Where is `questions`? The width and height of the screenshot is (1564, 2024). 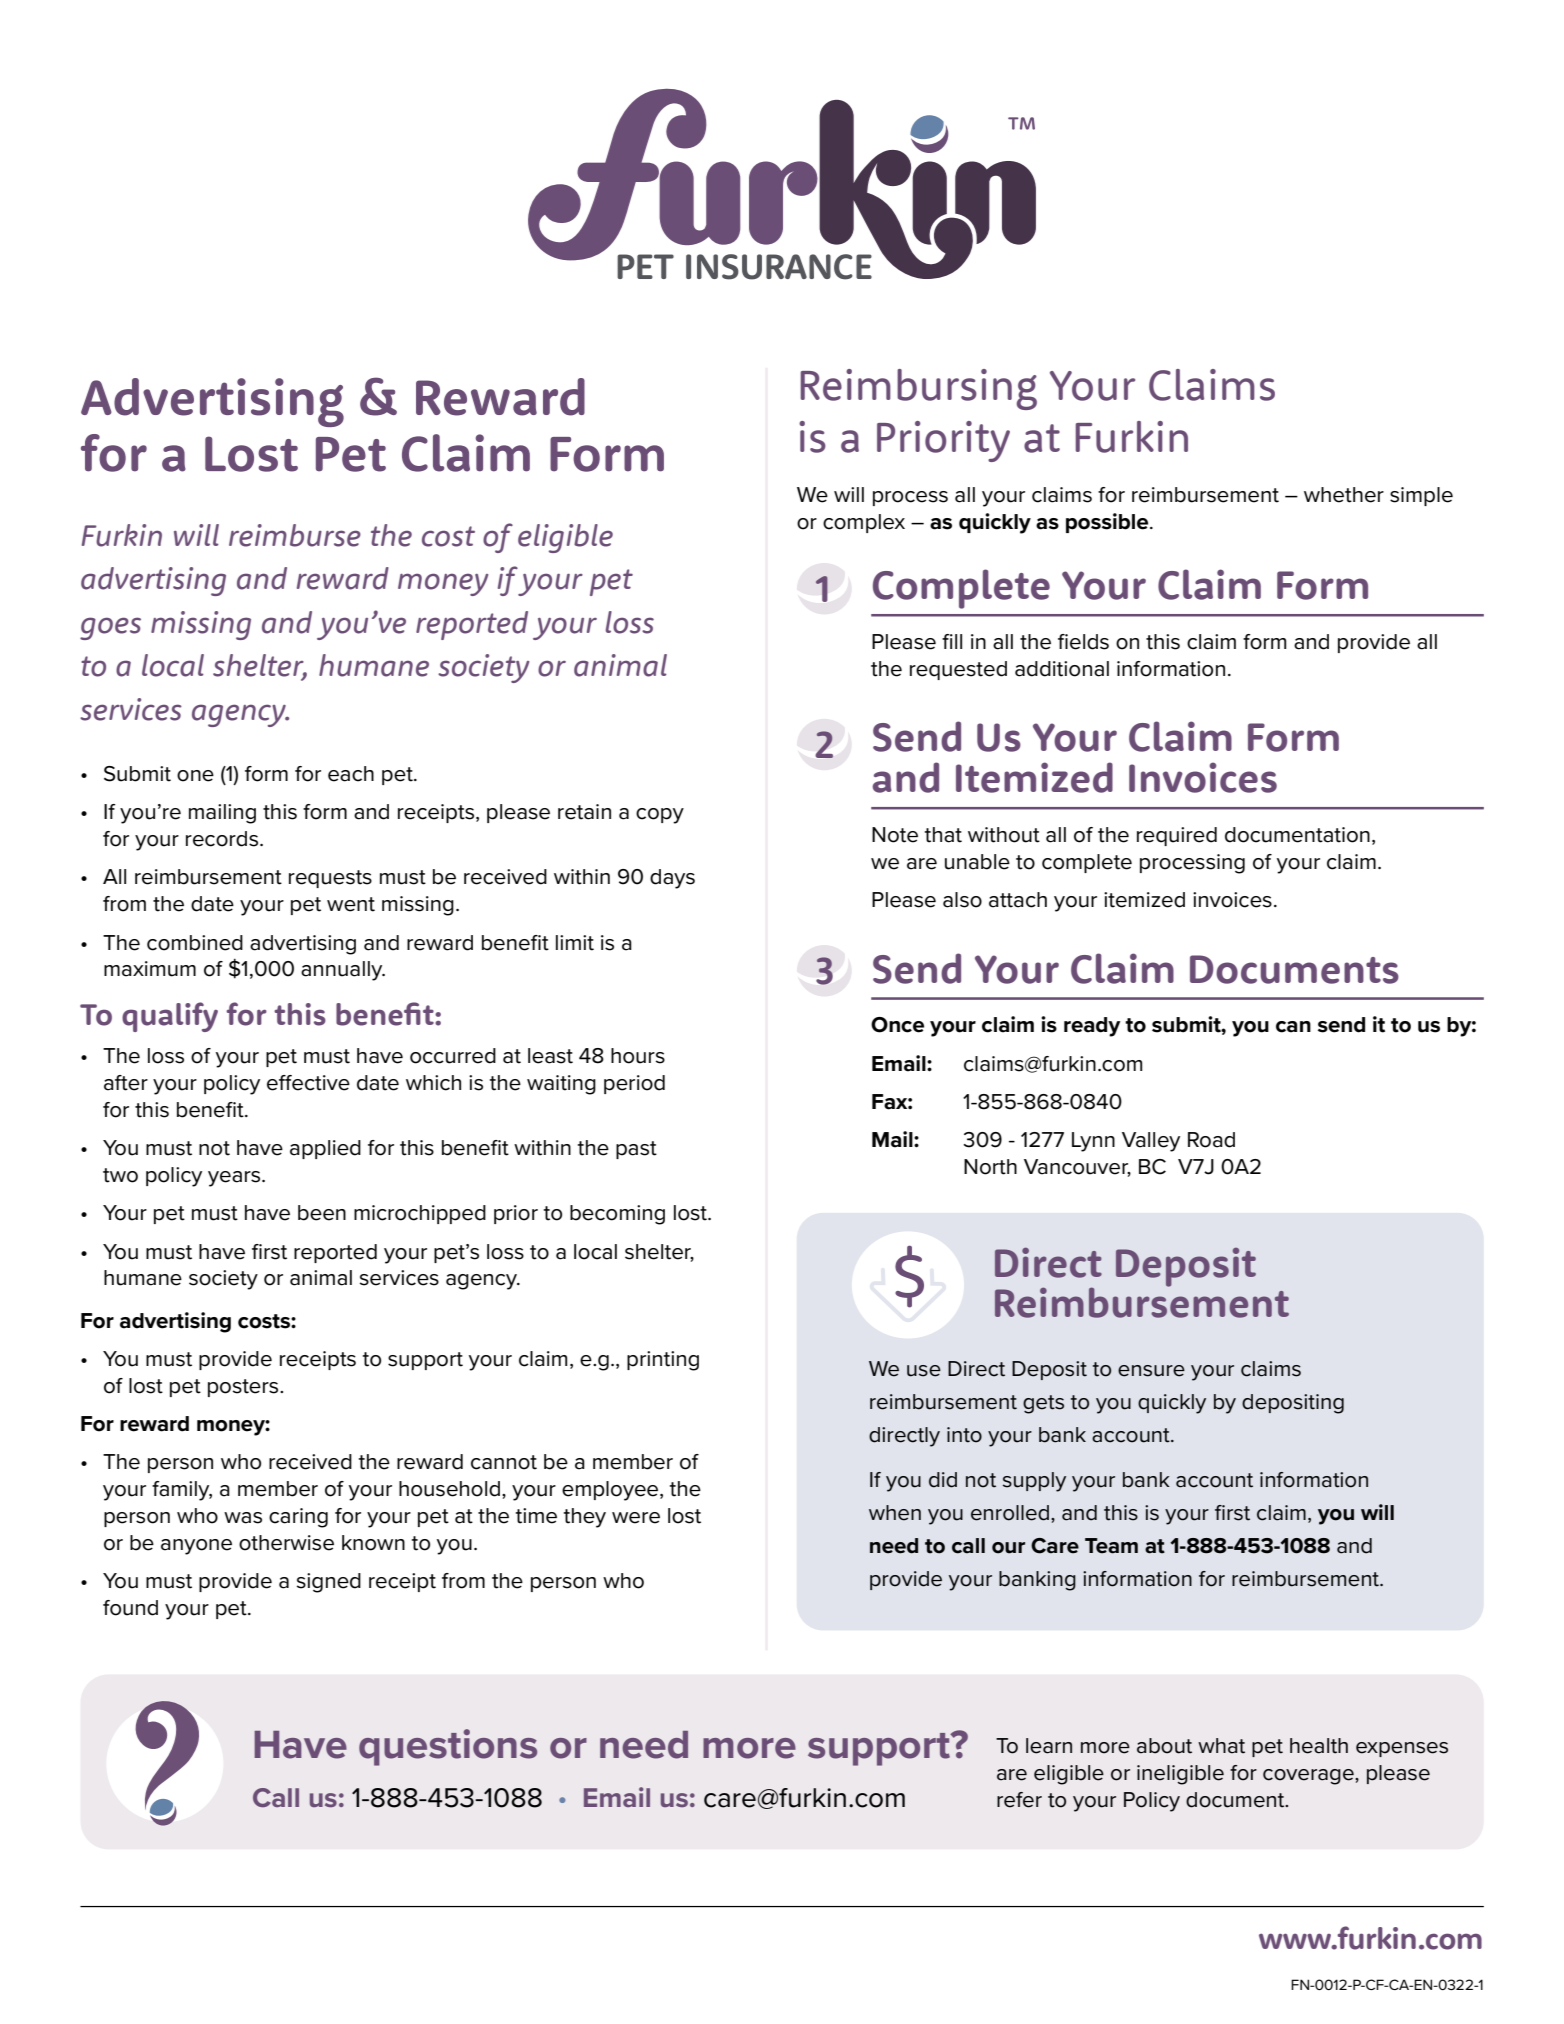
questions is located at coordinates (448, 1747).
